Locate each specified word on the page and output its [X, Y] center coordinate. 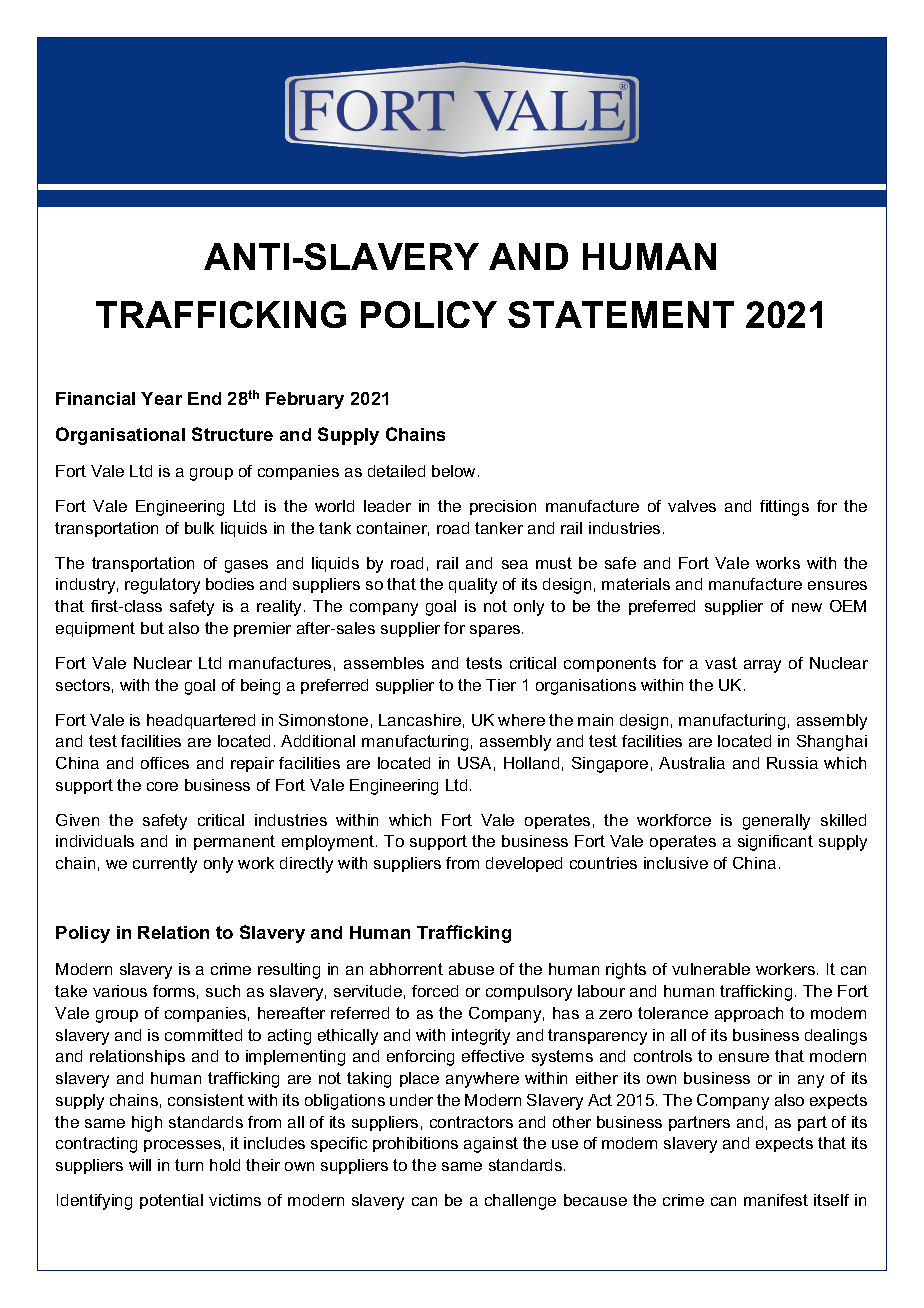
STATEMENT [621, 314]
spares [496, 631]
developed [524, 864]
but [152, 628]
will [140, 1165]
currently [165, 865]
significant [775, 843]
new [807, 607]
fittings [784, 508]
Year [161, 398]
